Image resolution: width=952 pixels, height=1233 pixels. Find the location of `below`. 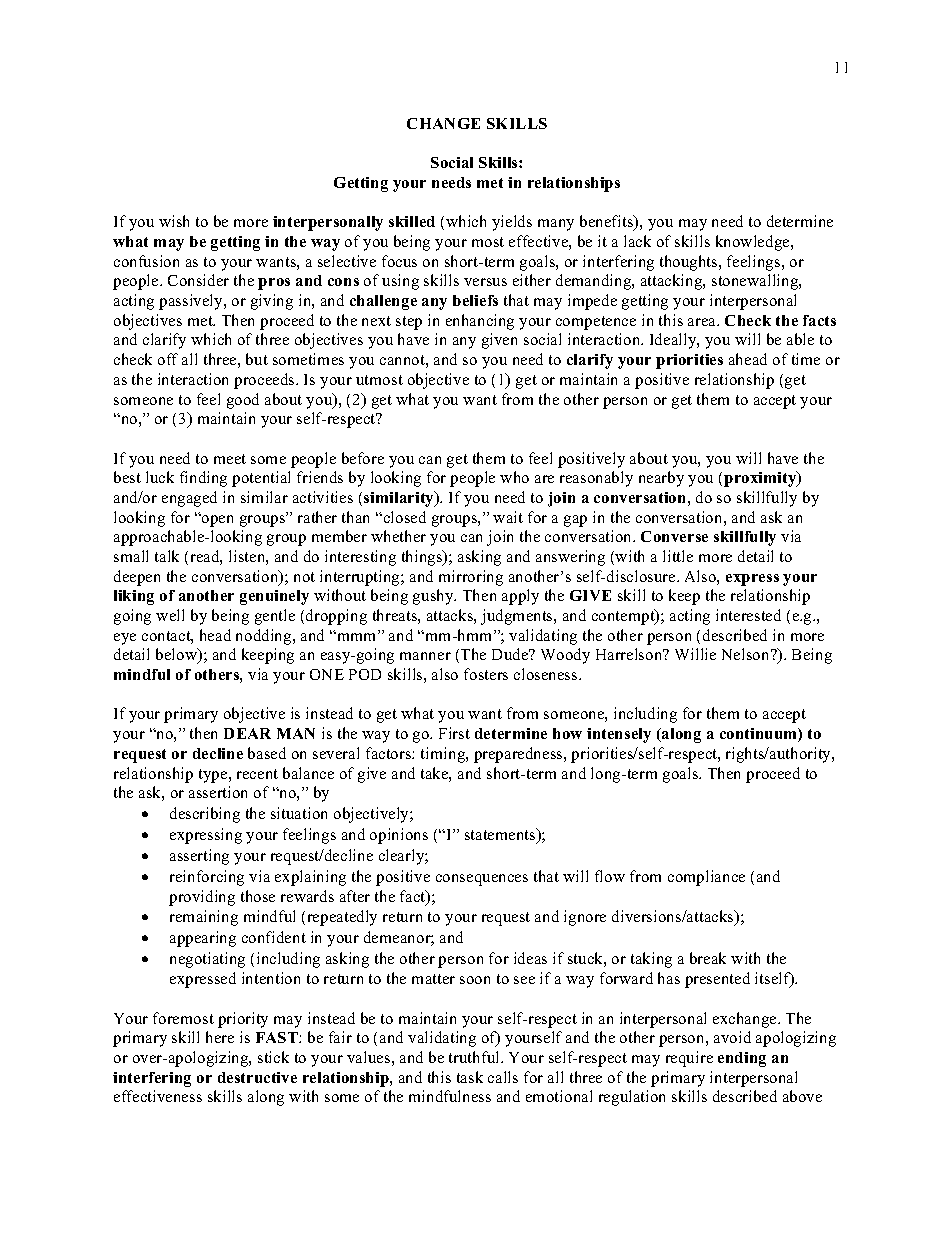

below is located at coordinates (178, 656).
